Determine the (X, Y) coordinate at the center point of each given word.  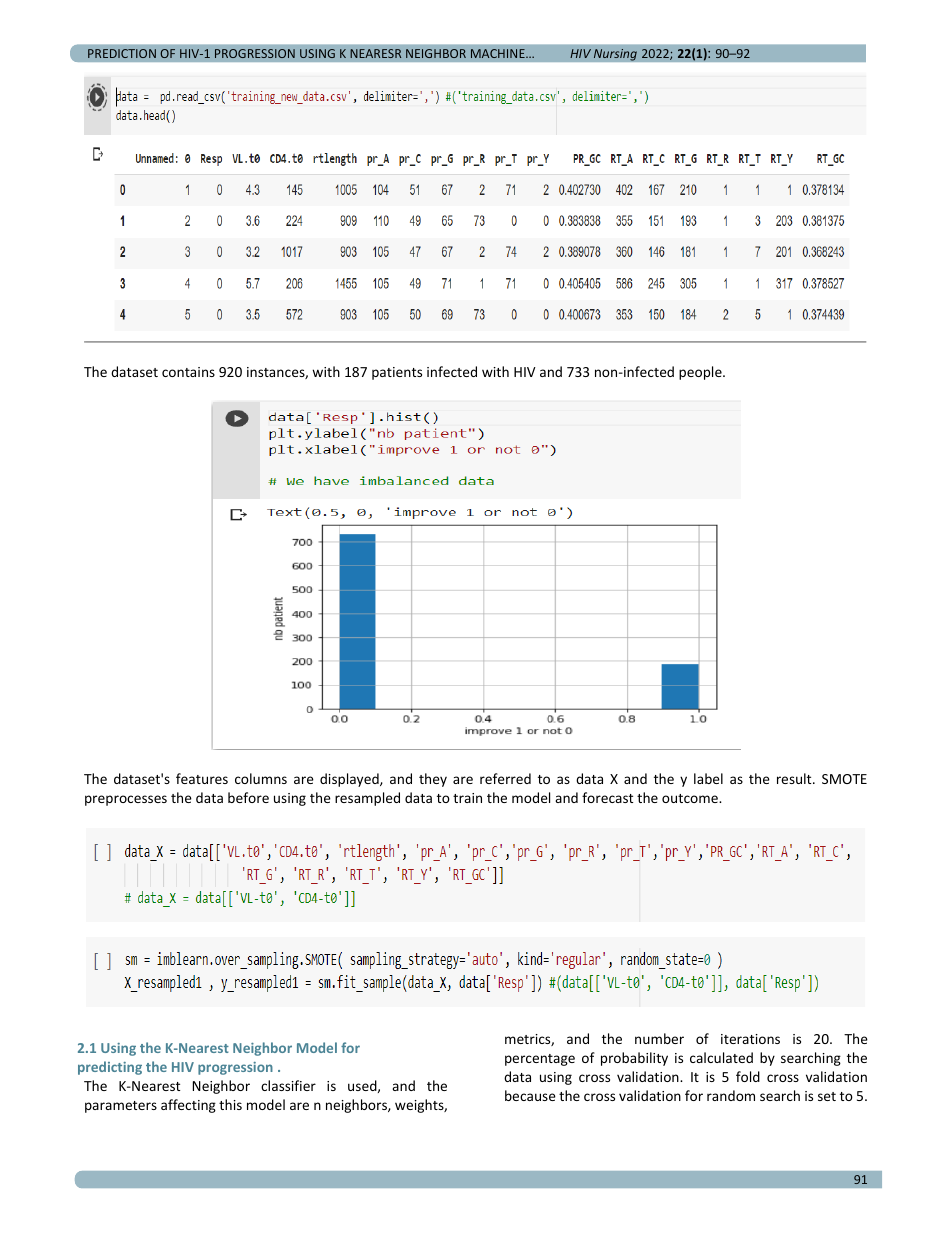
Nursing (615, 55)
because (530, 1095)
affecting (188, 1106)
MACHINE (499, 53)
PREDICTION (122, 53)
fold (748, 1076)
